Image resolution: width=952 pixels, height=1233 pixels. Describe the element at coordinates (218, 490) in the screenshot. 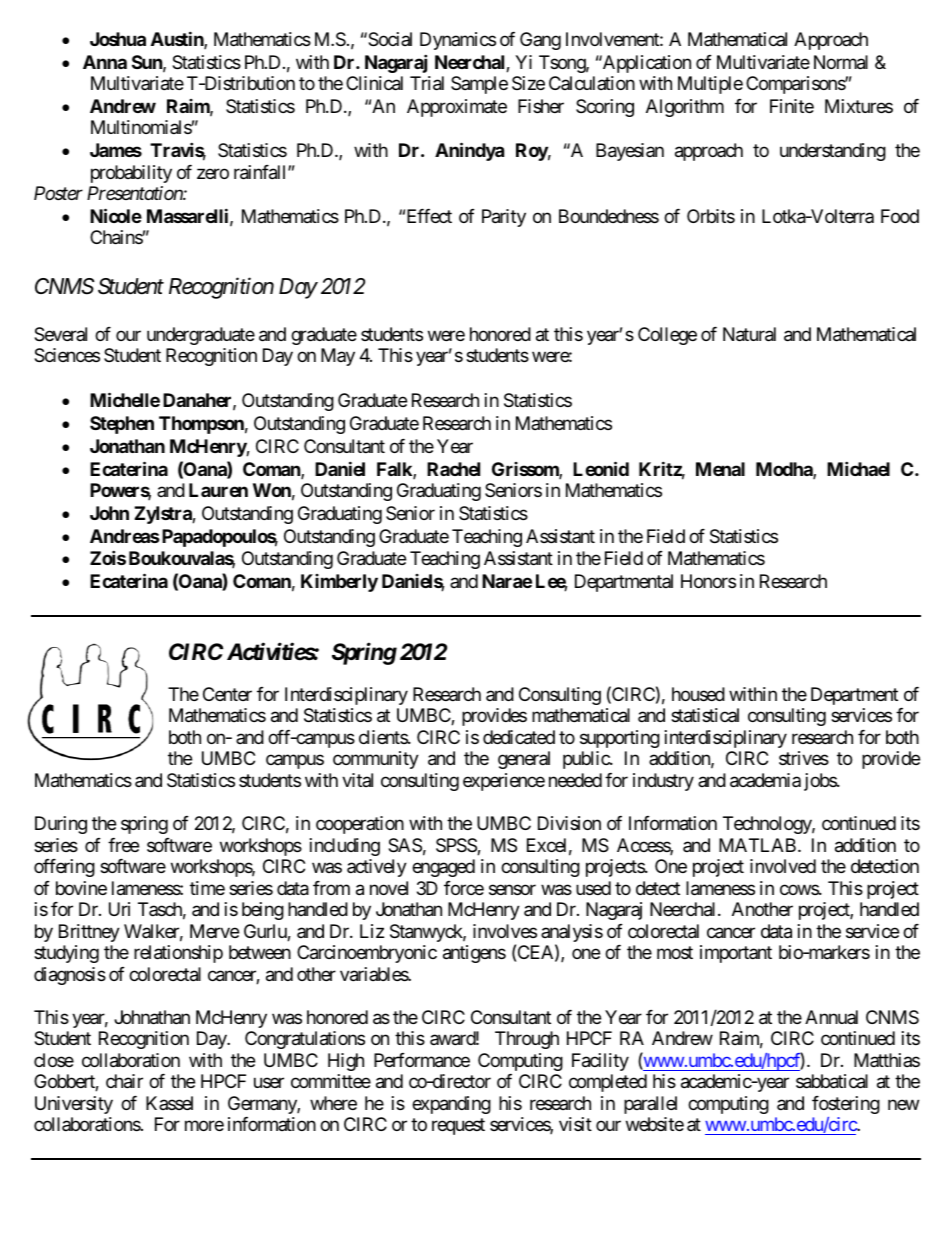

I see `Lauren` at that location.
